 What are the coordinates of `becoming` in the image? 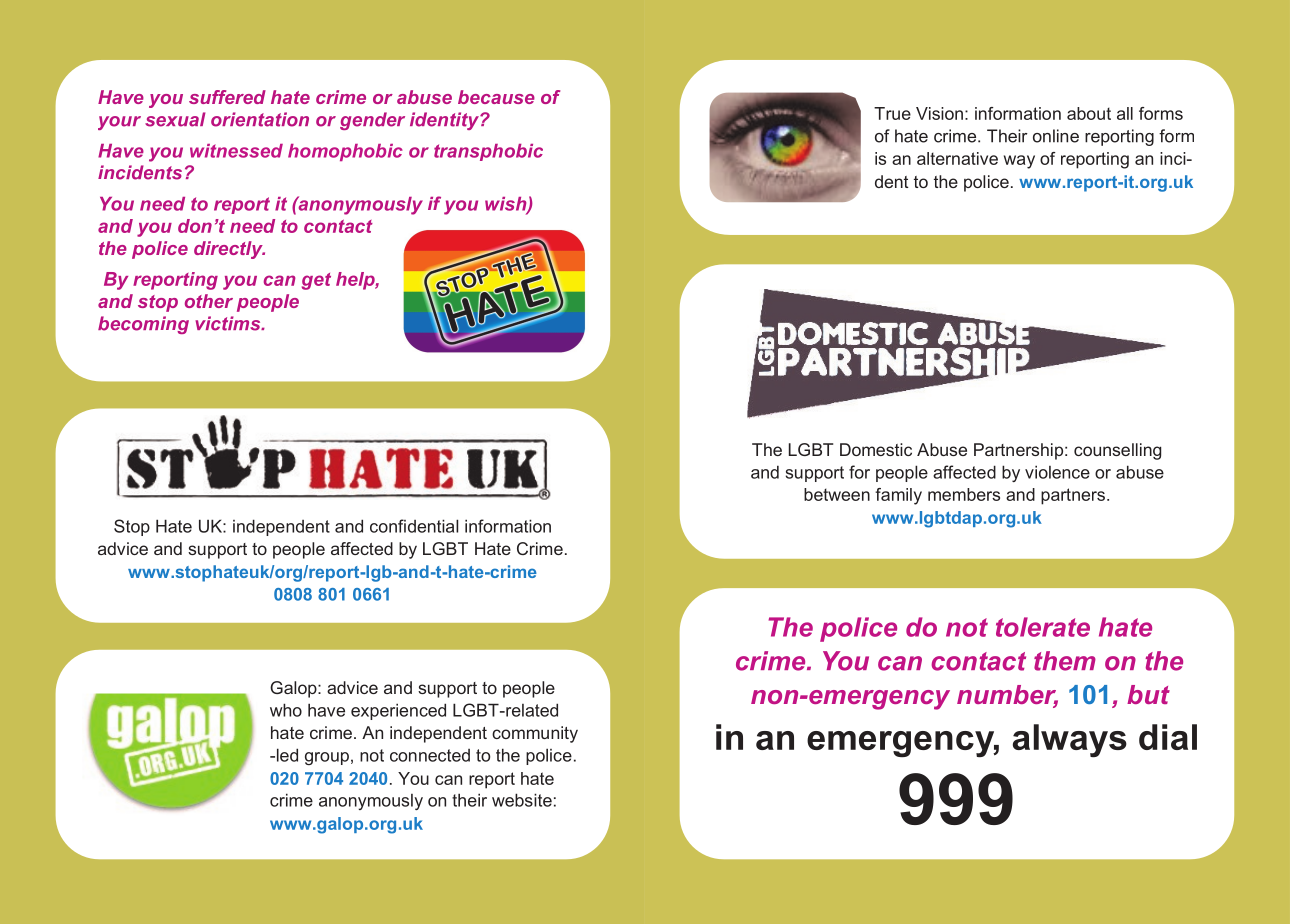 It's located at (143, 325).
